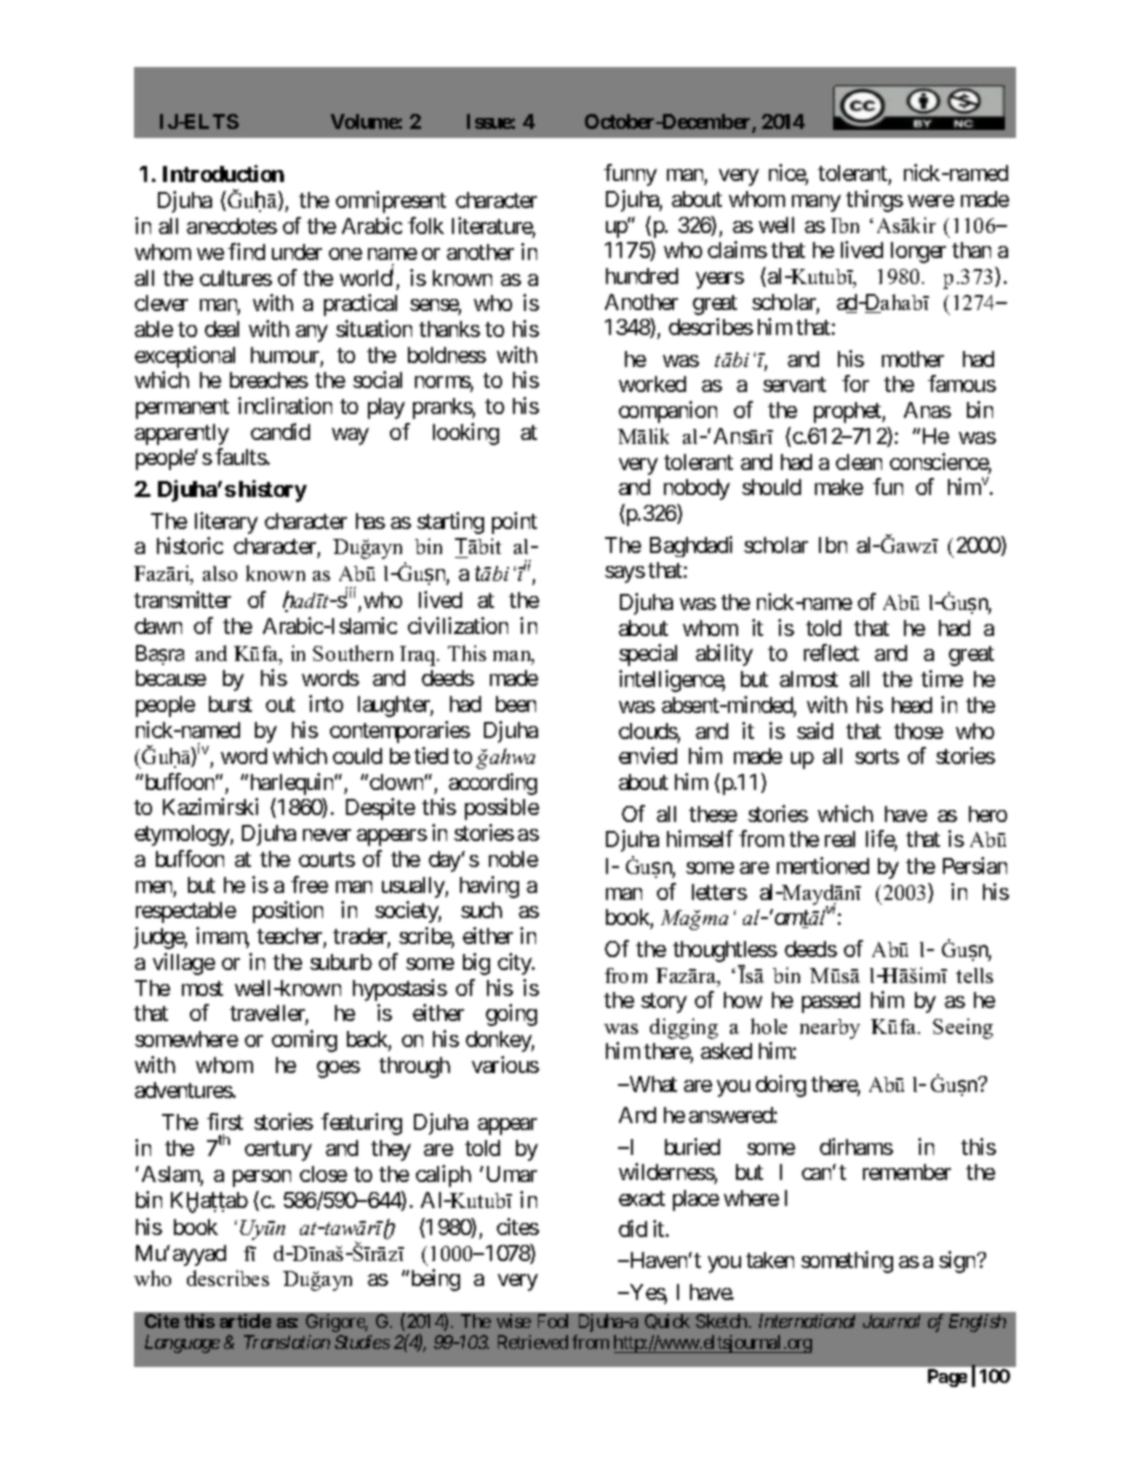 The width and height of the page is (1142, 1477). Describe the element at coordinates (287, 1342) in the page. I see `Translation` at that location.
